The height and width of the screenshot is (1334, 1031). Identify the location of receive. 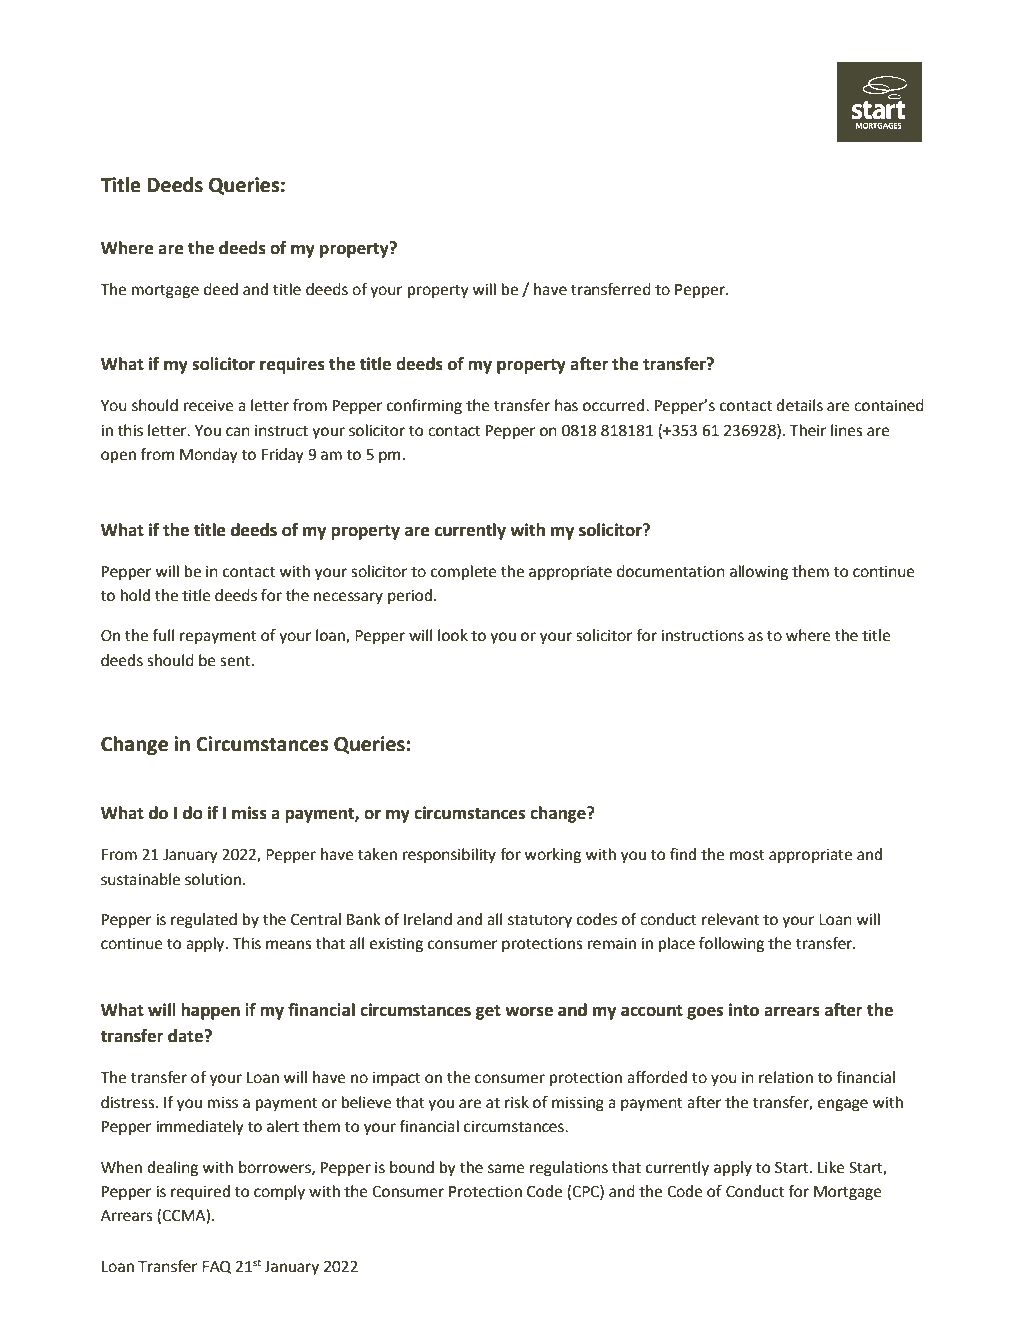
(209, 406).
